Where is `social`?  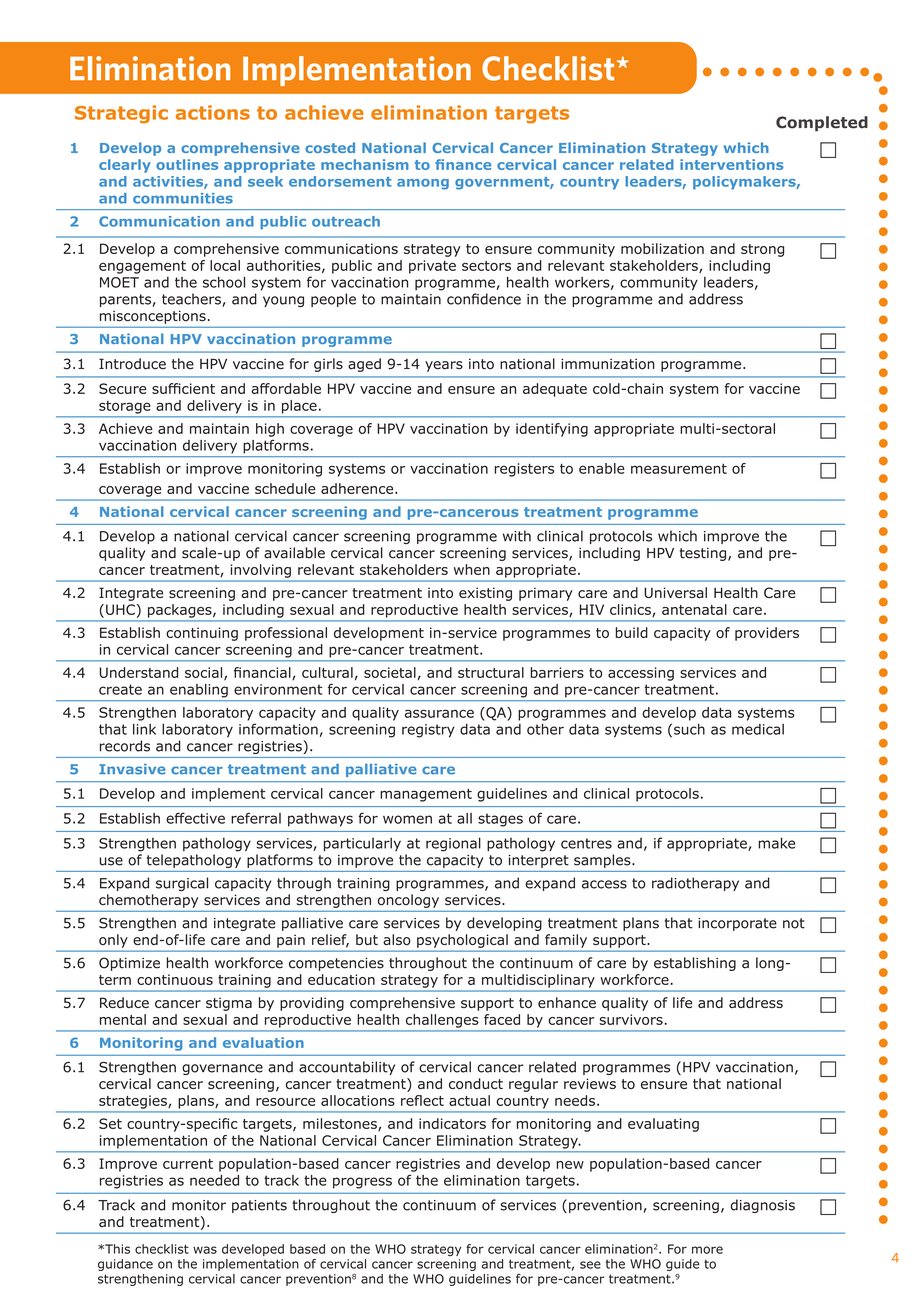
social is located at coordinates (205, 673).
